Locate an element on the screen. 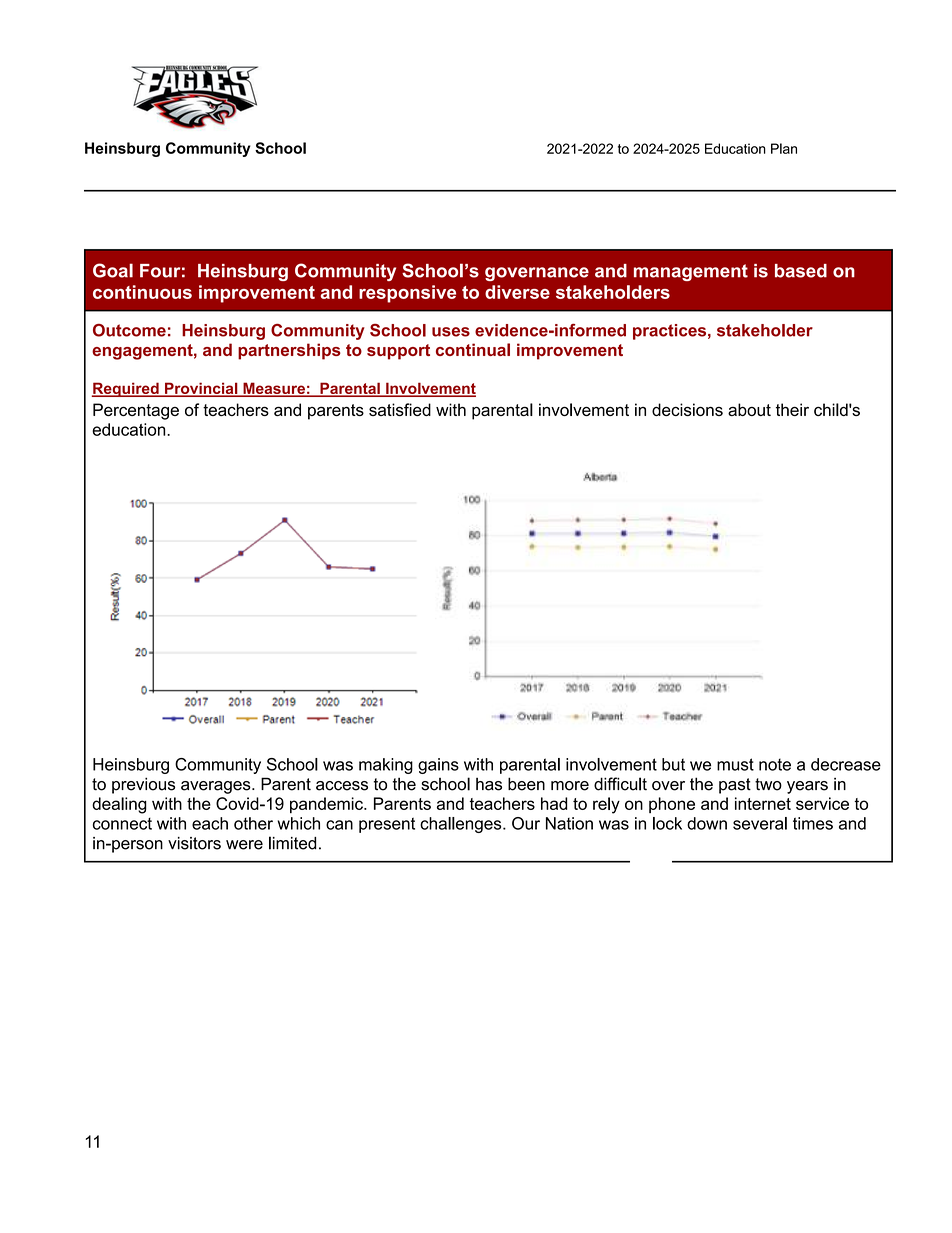 The image size is (952, 1233). Goal is located at coordinates (113, 270).
